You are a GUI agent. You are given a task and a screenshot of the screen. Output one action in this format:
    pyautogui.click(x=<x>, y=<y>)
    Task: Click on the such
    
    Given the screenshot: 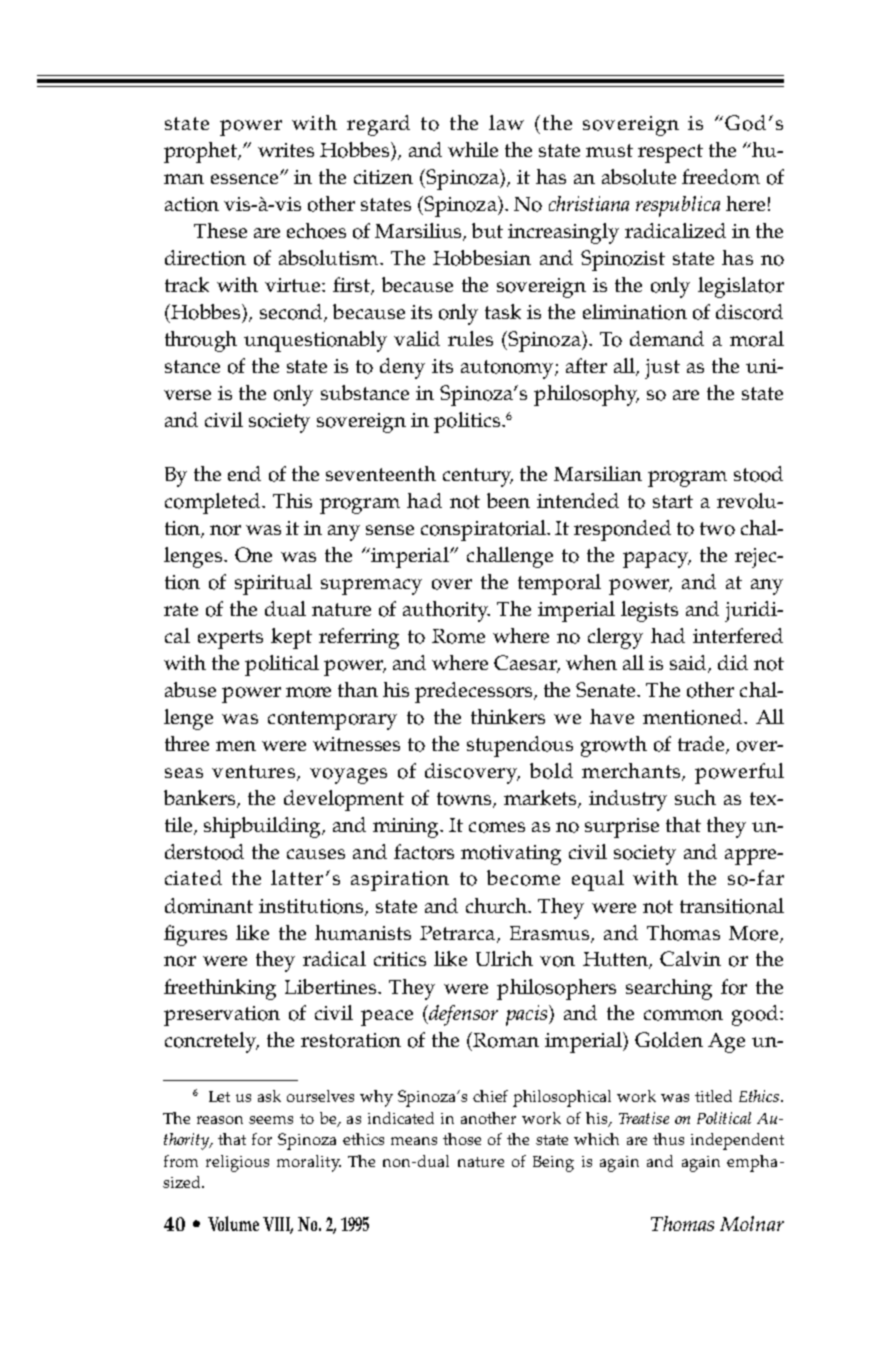 What is the action you would take?
    pyautogui.click(x=695, y=797)
